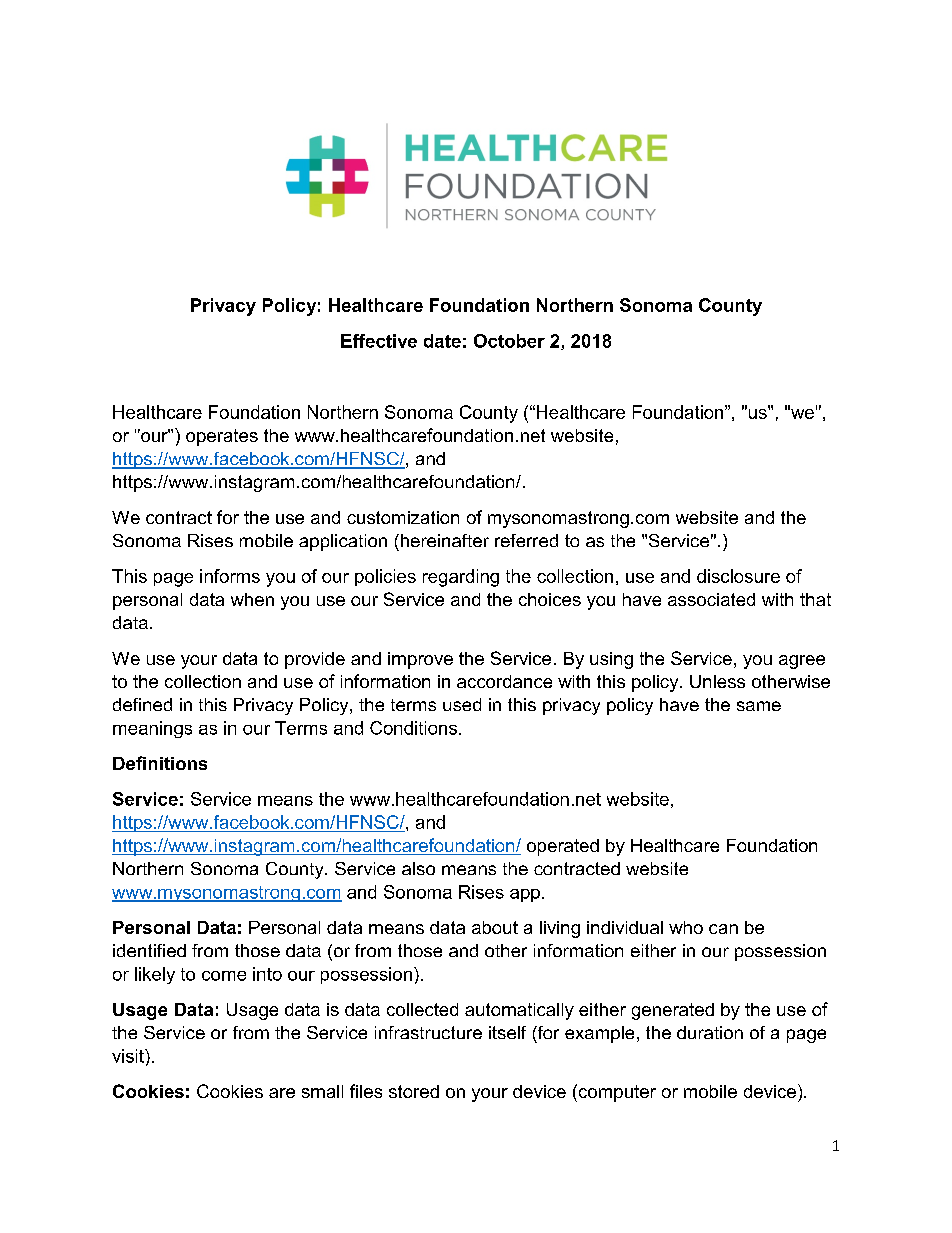 The image size is (952, 1233). What do you see at coordinates (711, 599) in the document?
I see `associated` at bounding box center [711, 599].
